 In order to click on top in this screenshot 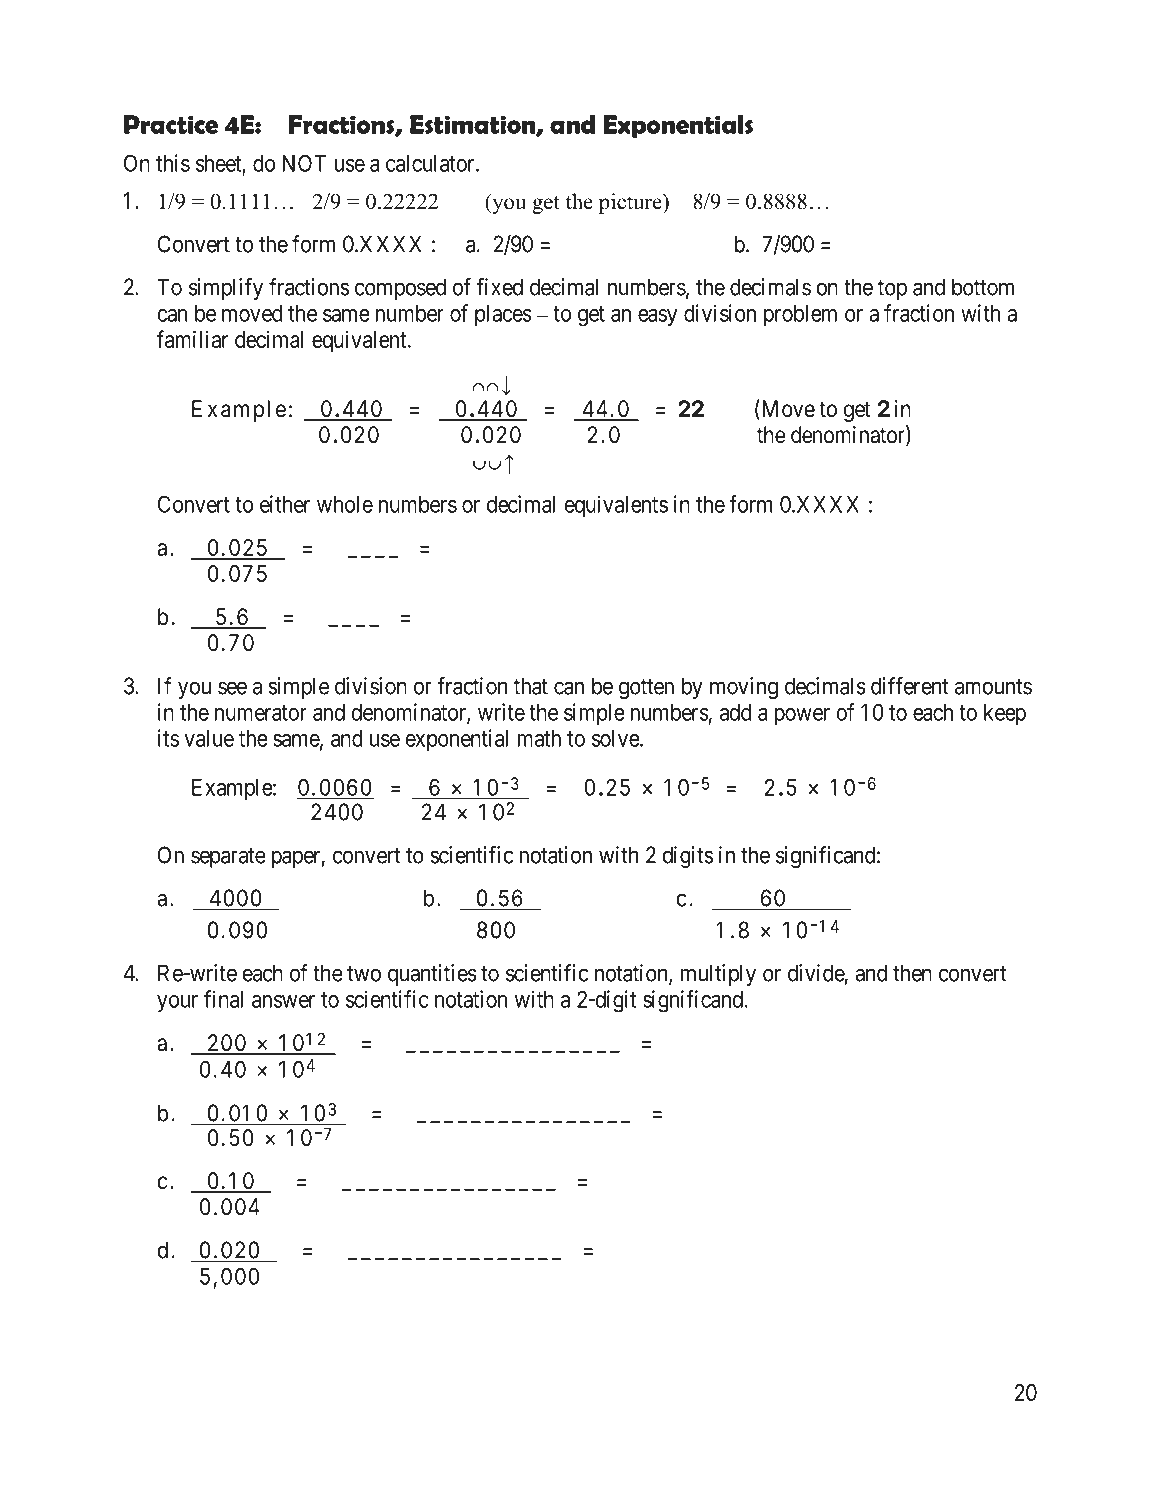, I will do `click(892, 290)`.
